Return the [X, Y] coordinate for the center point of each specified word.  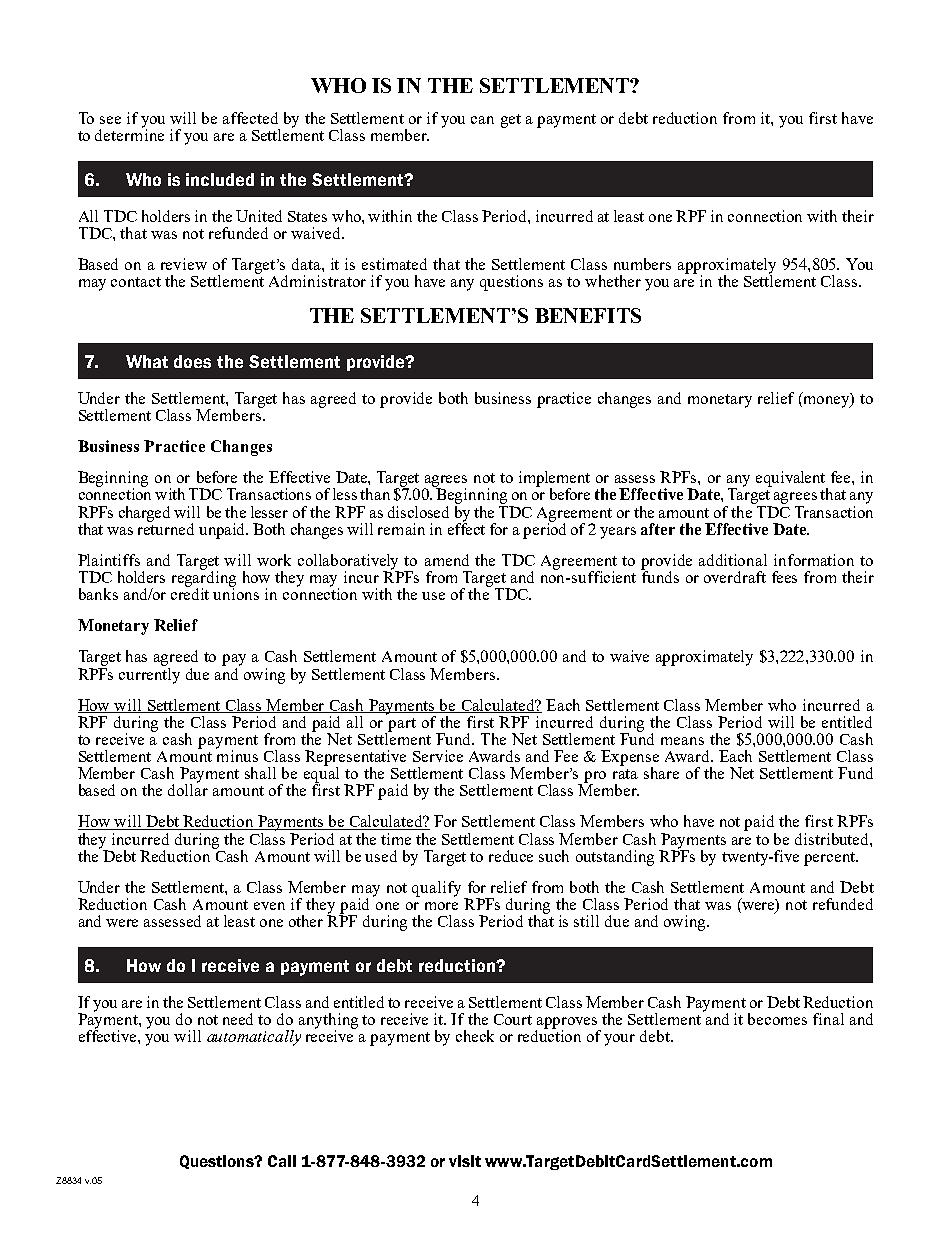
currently [149, 674]
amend [447, 560]
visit [465, 1161]
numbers [642, 264]
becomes [777, 1019]
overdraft [735, 577]
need [238, 1019]
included [220, 179]
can [482, 120]
